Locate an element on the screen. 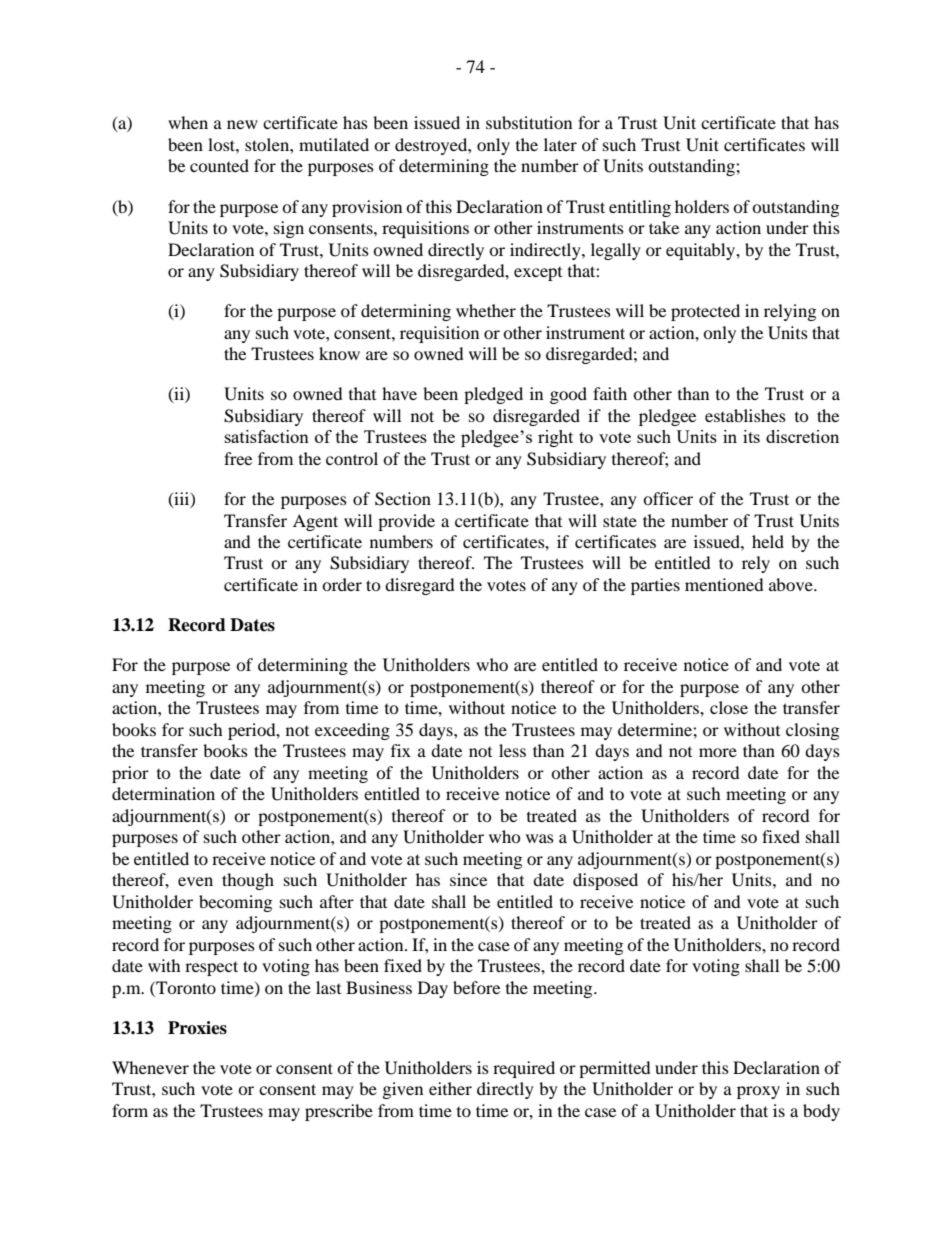  more is located at coordinates (718, 752).
